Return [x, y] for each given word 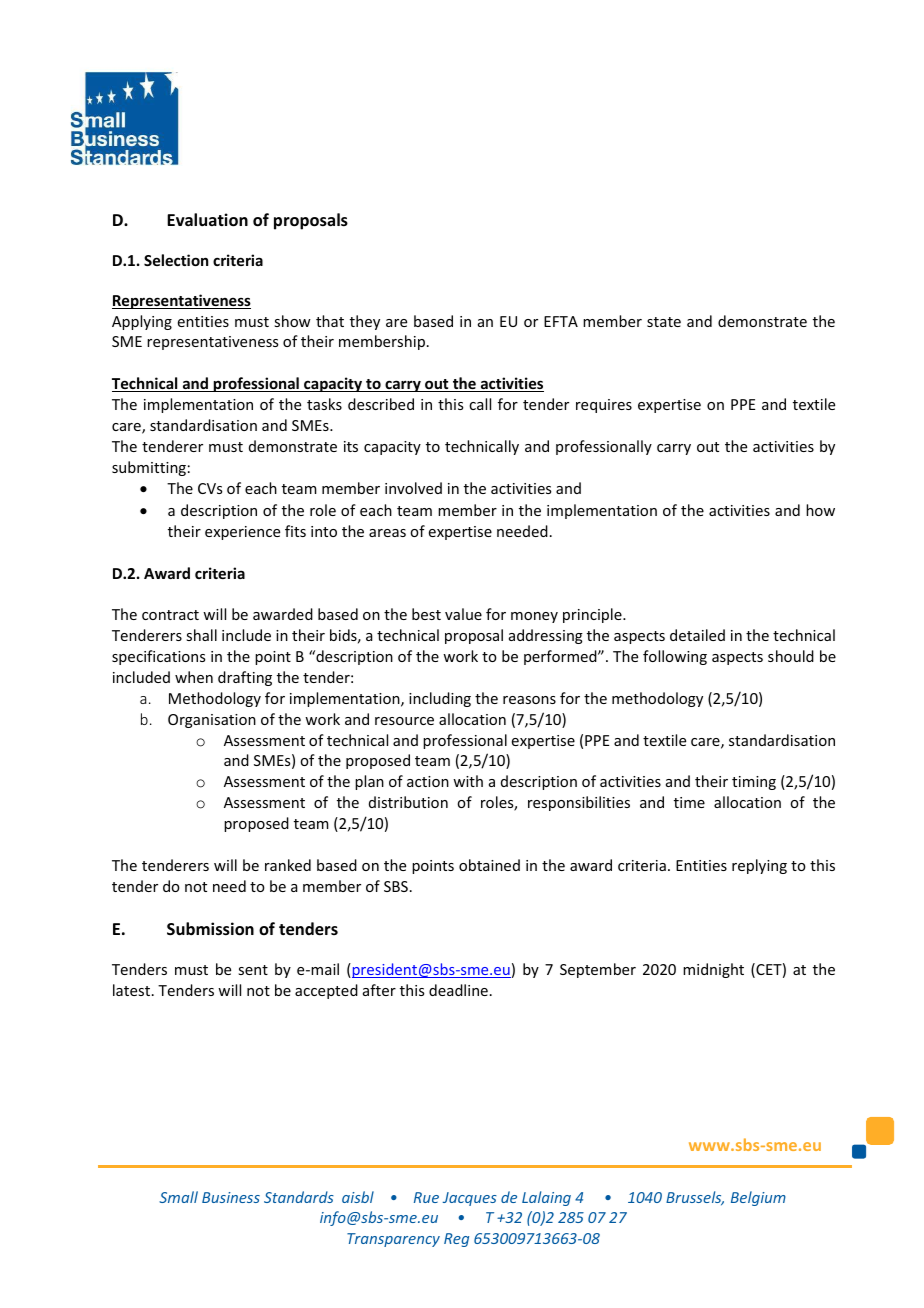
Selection [176, 260]
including [440, 699]
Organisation [212, 721]
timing [754, 783]
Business [231, 1197]
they [365, 322]
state [664, 322]
